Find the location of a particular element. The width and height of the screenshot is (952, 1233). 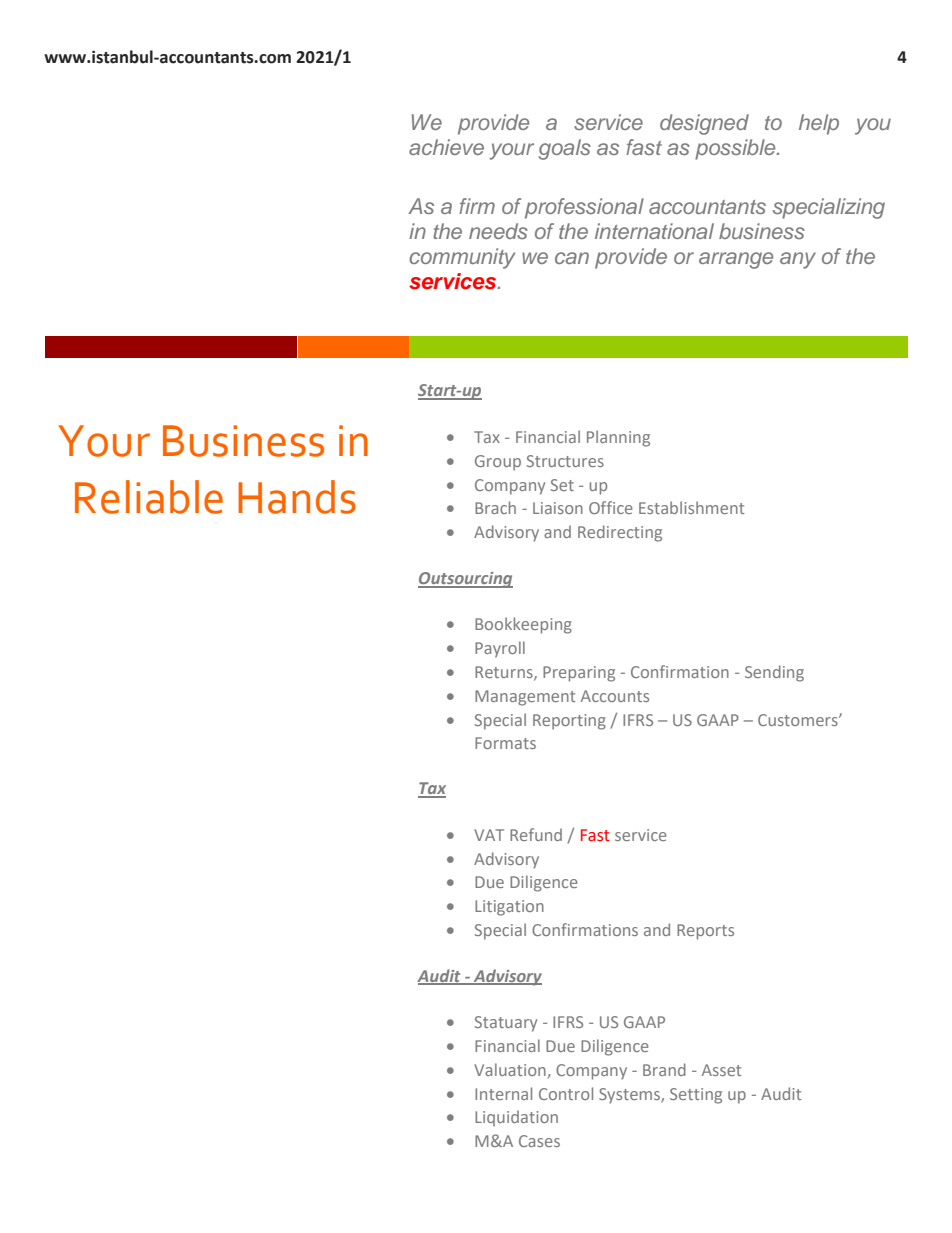

goals is located at coordinates (565, 149).
